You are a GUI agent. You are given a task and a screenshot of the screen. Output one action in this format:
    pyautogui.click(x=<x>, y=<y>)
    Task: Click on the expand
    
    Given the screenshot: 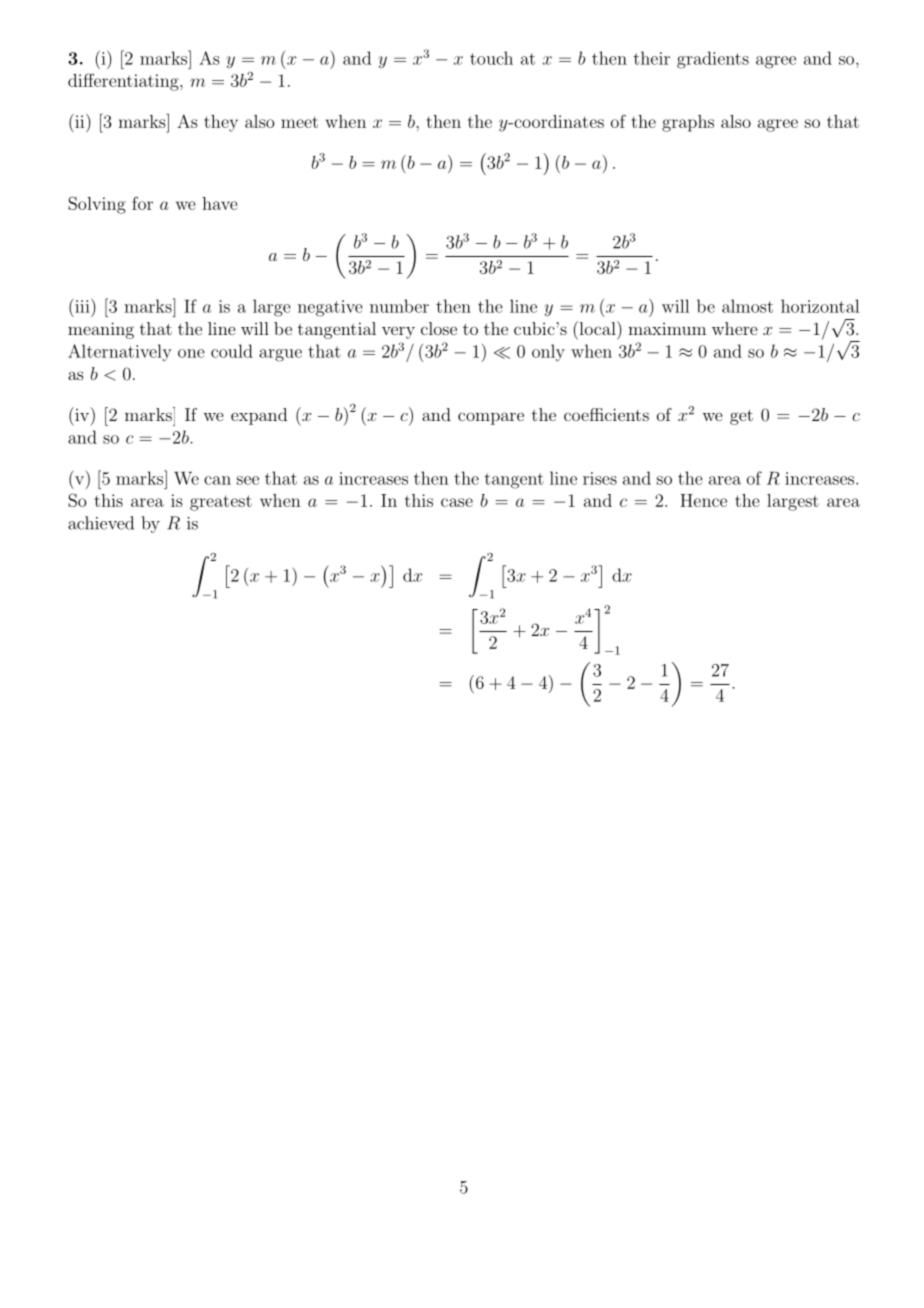 What is the action you would take?
    pyautogui.click(x=259, y=416)
